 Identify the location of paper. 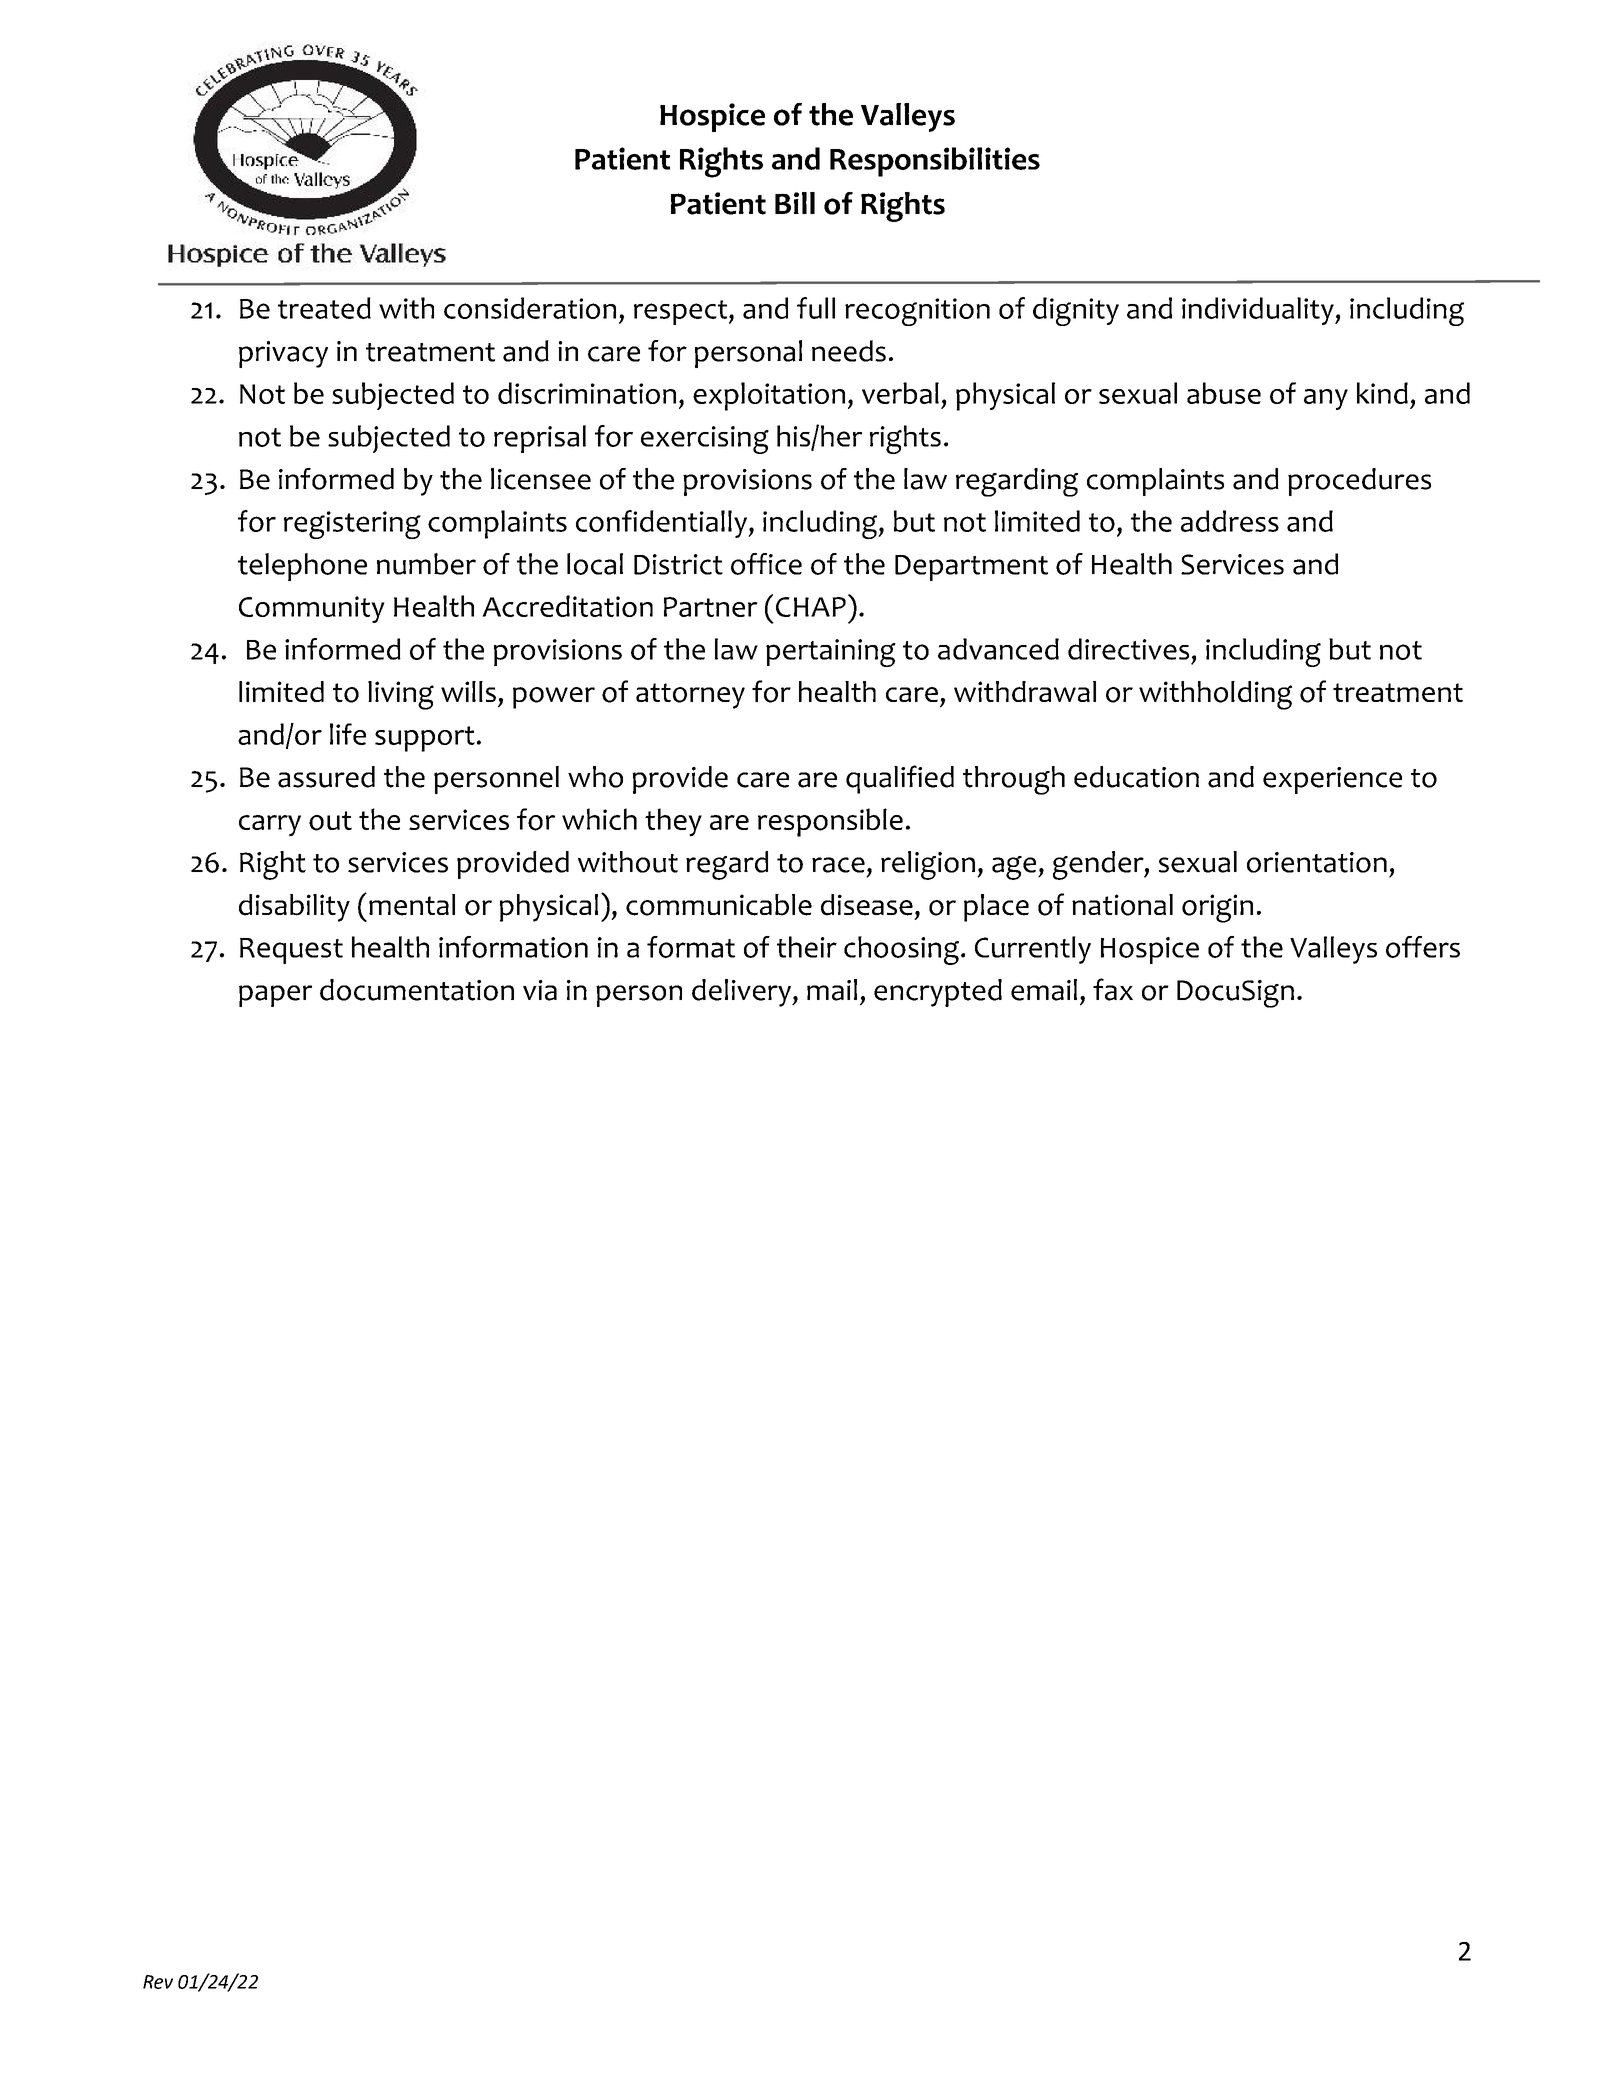
(275, 996).
